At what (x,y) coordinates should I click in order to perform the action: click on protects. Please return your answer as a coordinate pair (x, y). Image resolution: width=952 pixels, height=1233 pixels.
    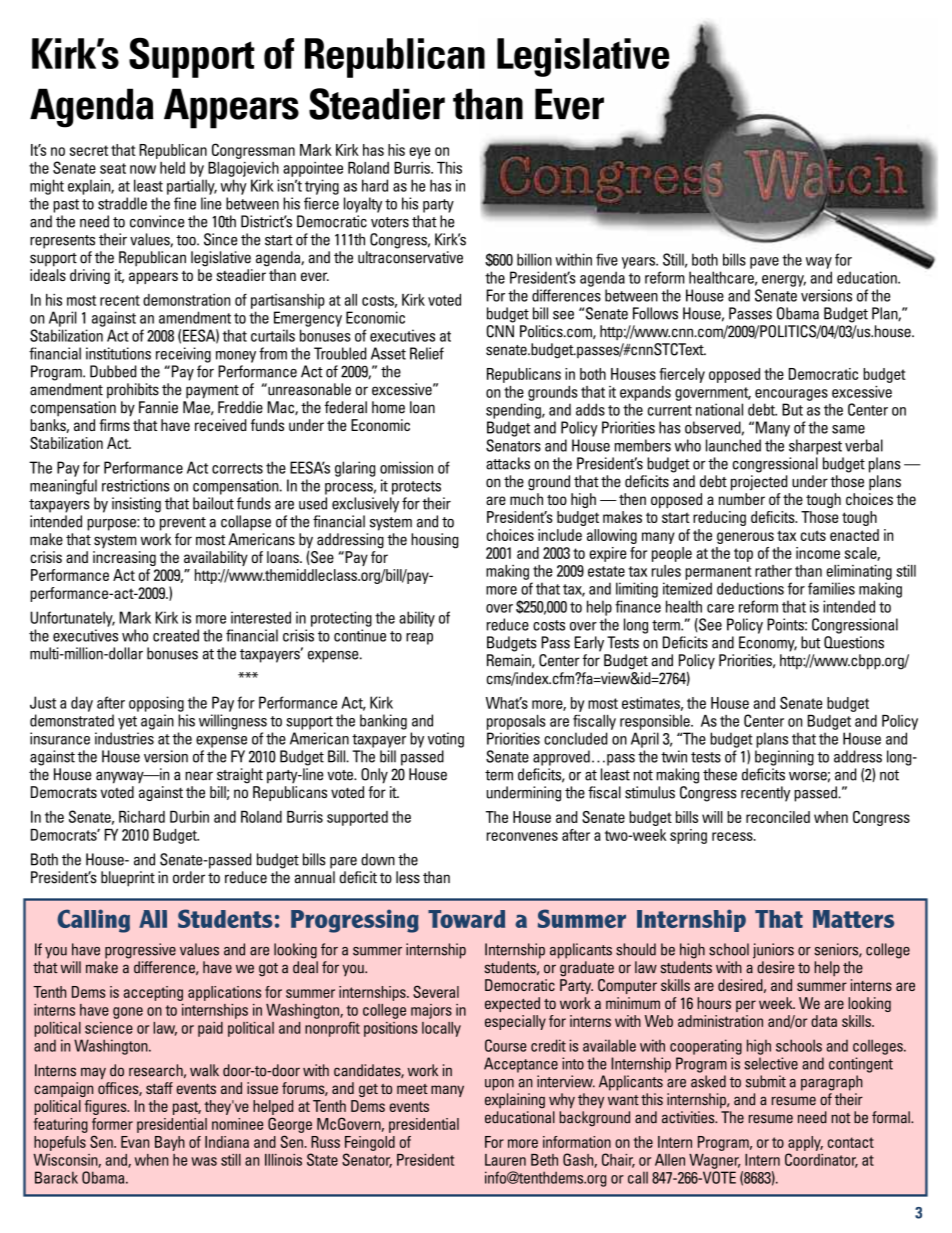
    Looking at the image, I should click on (416, 488).
